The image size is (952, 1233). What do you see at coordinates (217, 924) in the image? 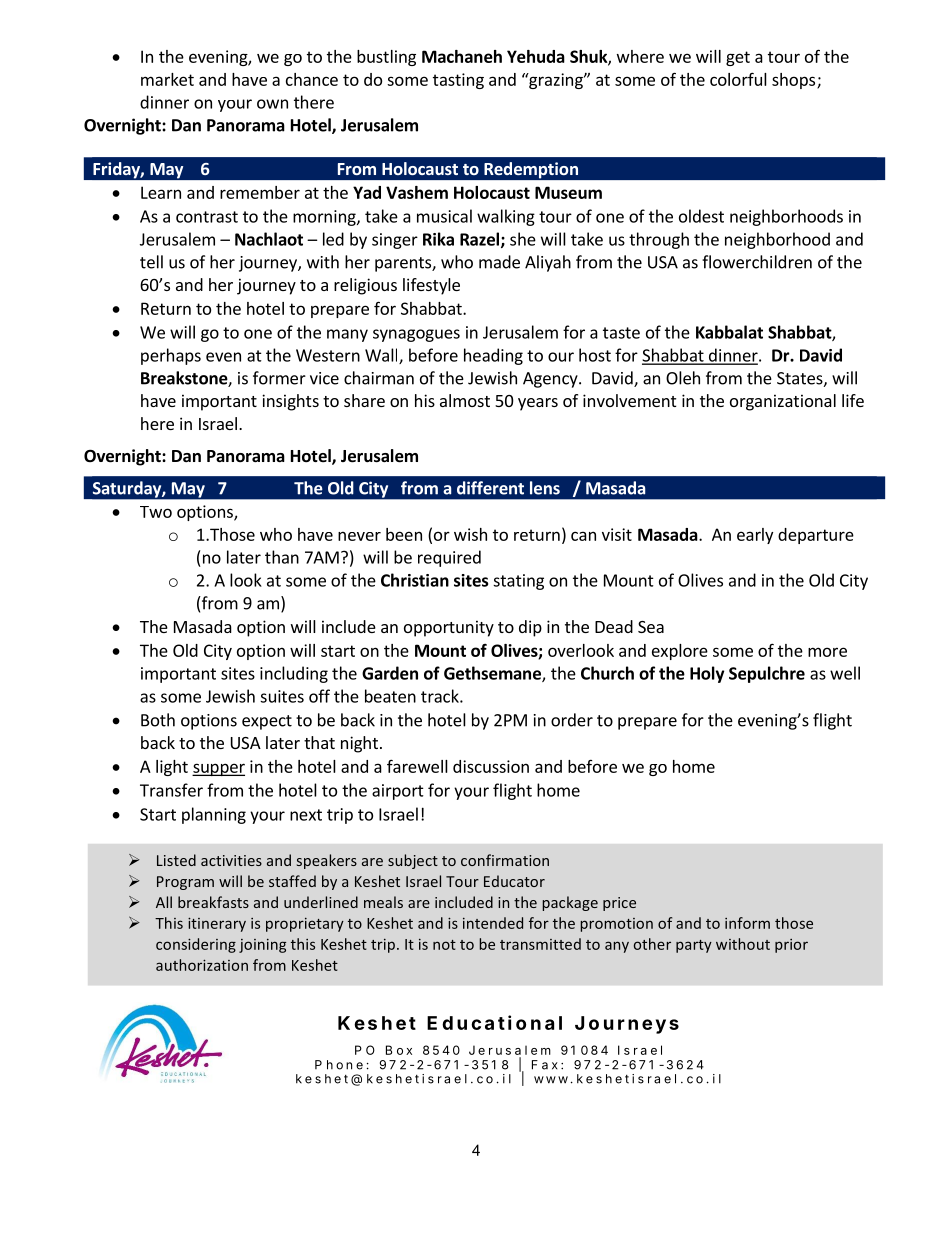
I see `itinerary` at bounding box center [217, 924].
